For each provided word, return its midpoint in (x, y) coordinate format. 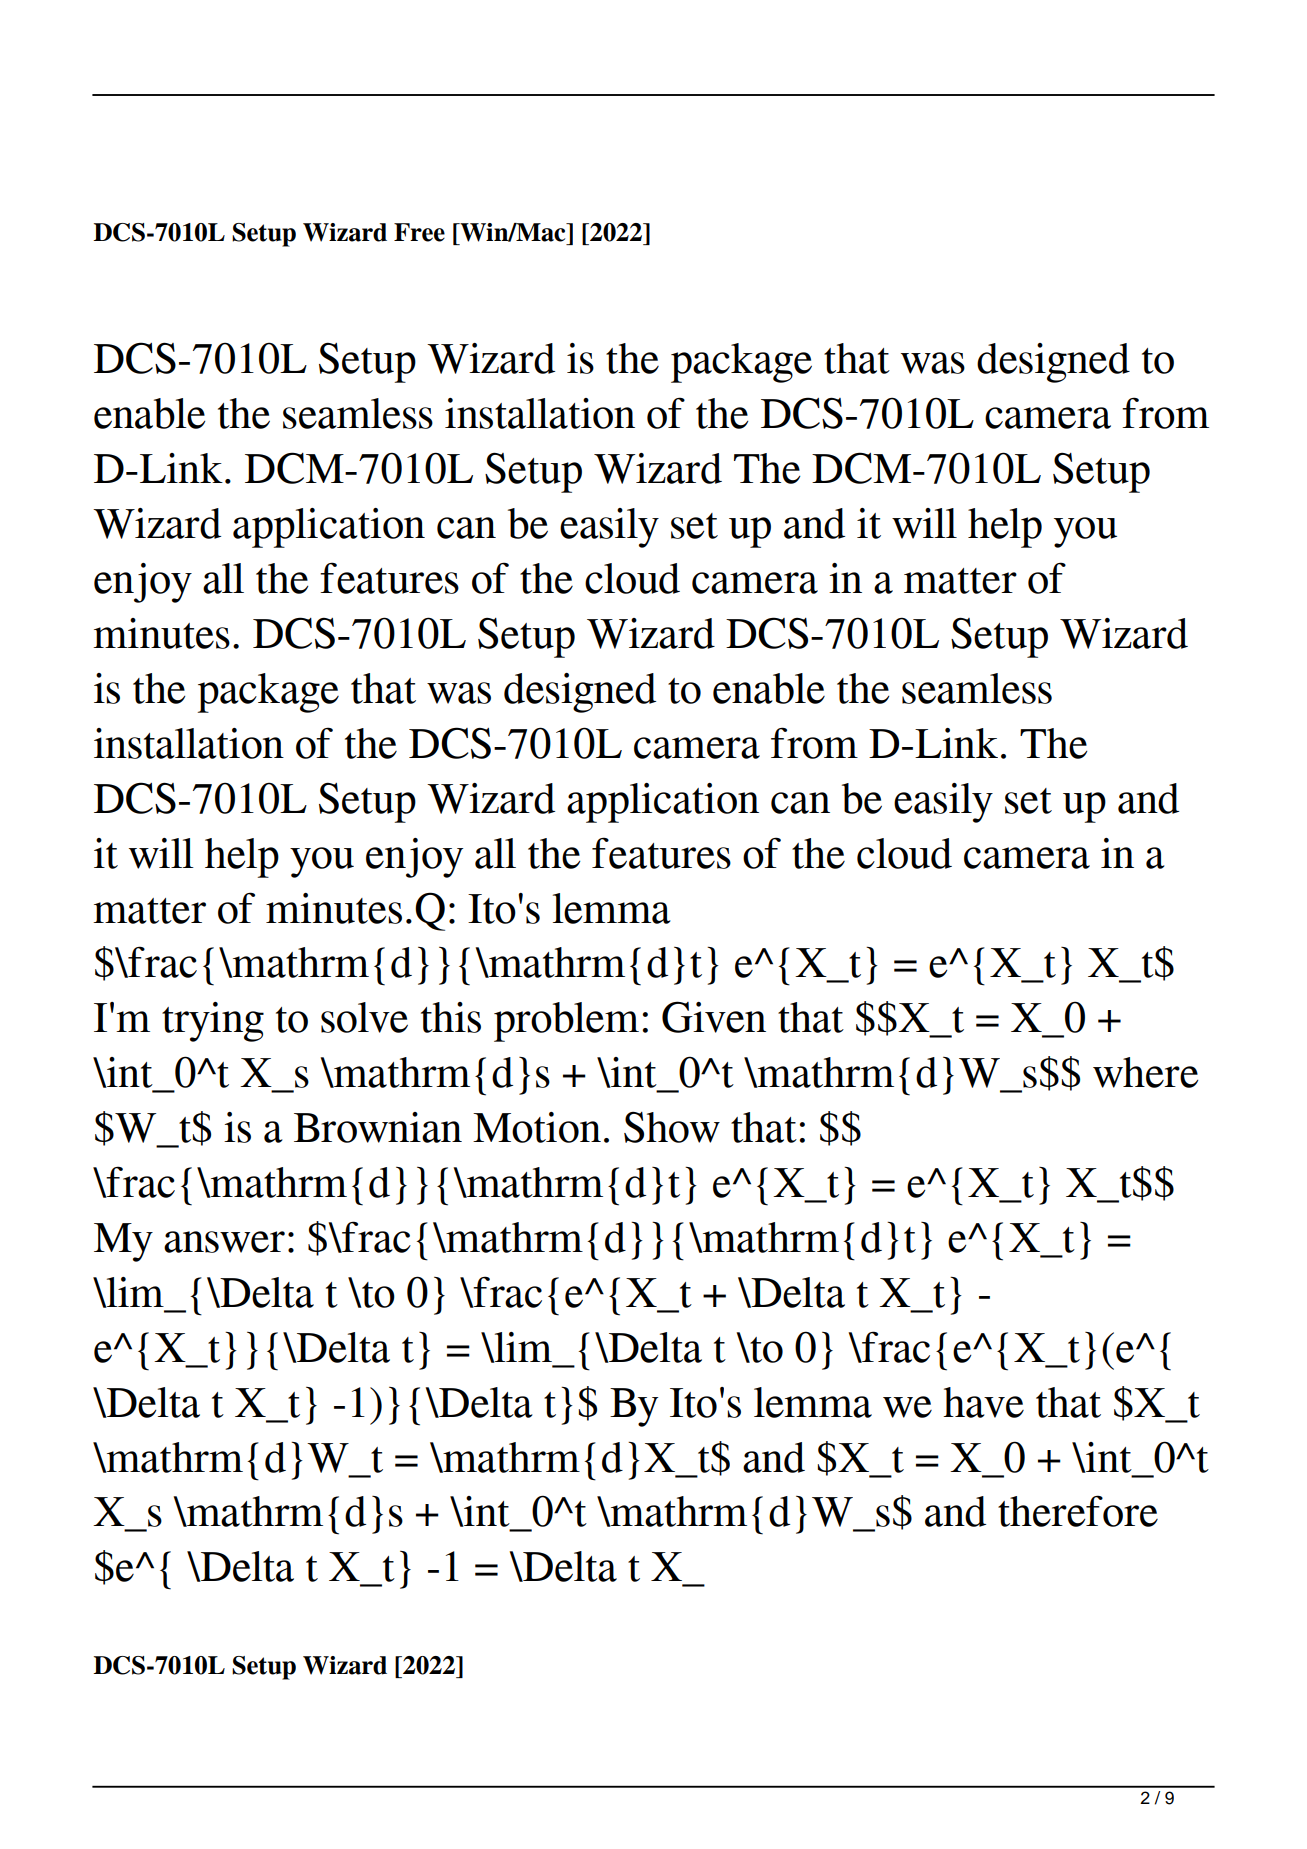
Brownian (378, 1127)
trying (213, 1022)
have (983, 1402)
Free (419, 232)
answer (224, 1242)
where (1145, 1072)
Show (672, 1127)
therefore (1078, 1511)
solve (364, 1017)
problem (566, 1022)
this (451, 1017)
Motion (537, 1127)
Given (714, 1017)
